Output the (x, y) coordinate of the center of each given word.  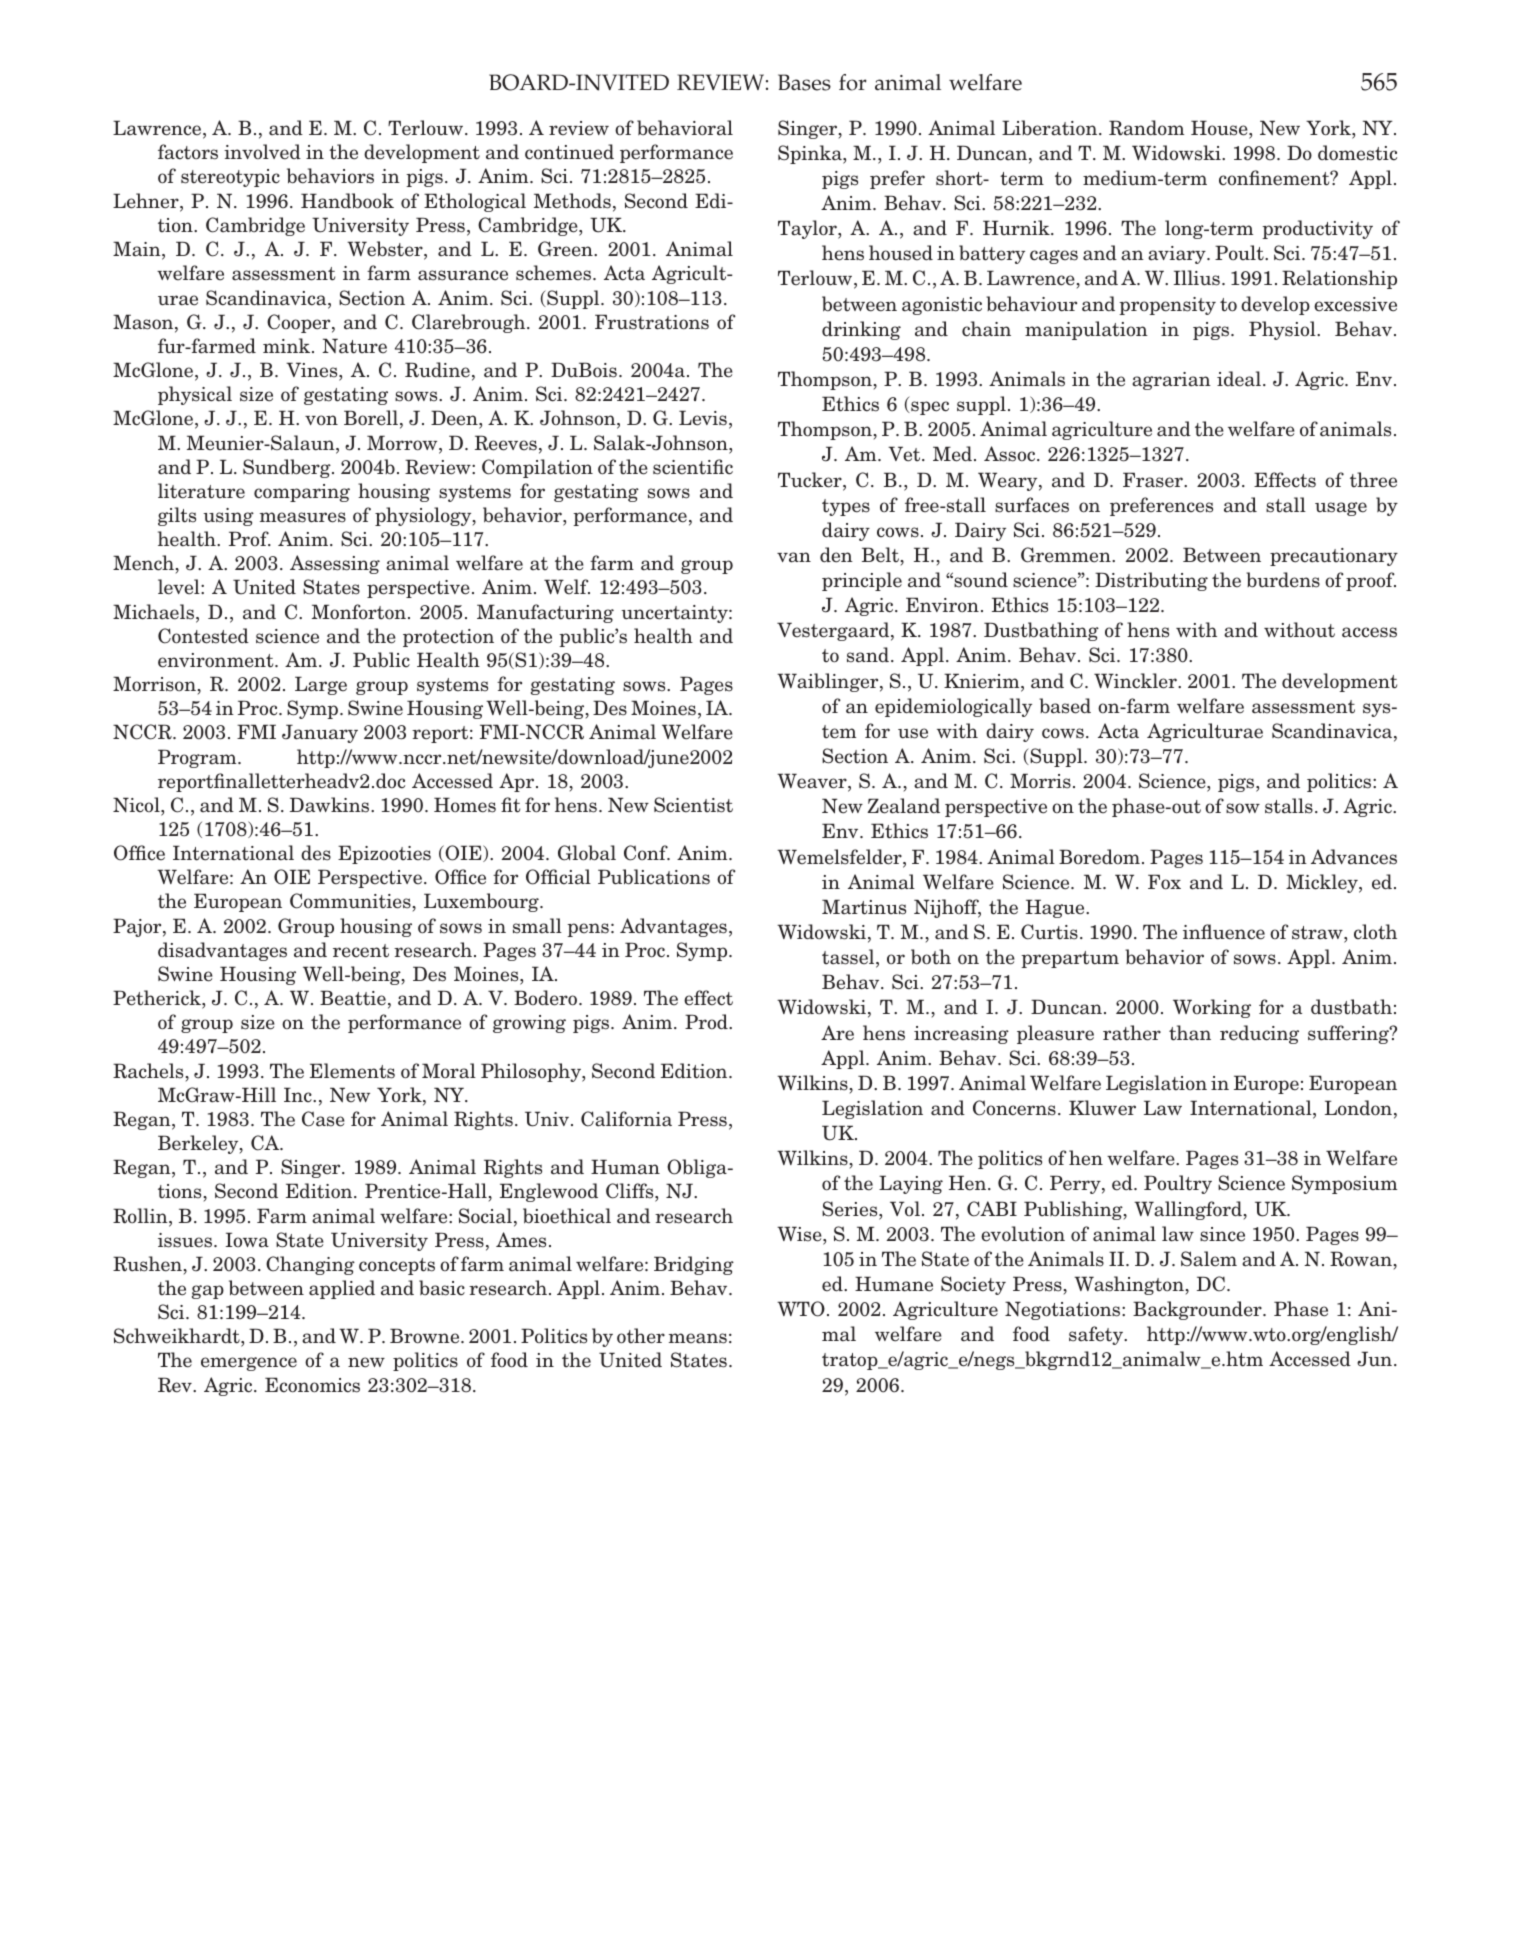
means (698, 1338)
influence (1224, 932)
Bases (804, 82)
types (846, 507)
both (931, 957)
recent (361, 951)
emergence (249, 1364)
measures (303, 517)
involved (262, 152)
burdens (1283, 580)
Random (1146, 128)
